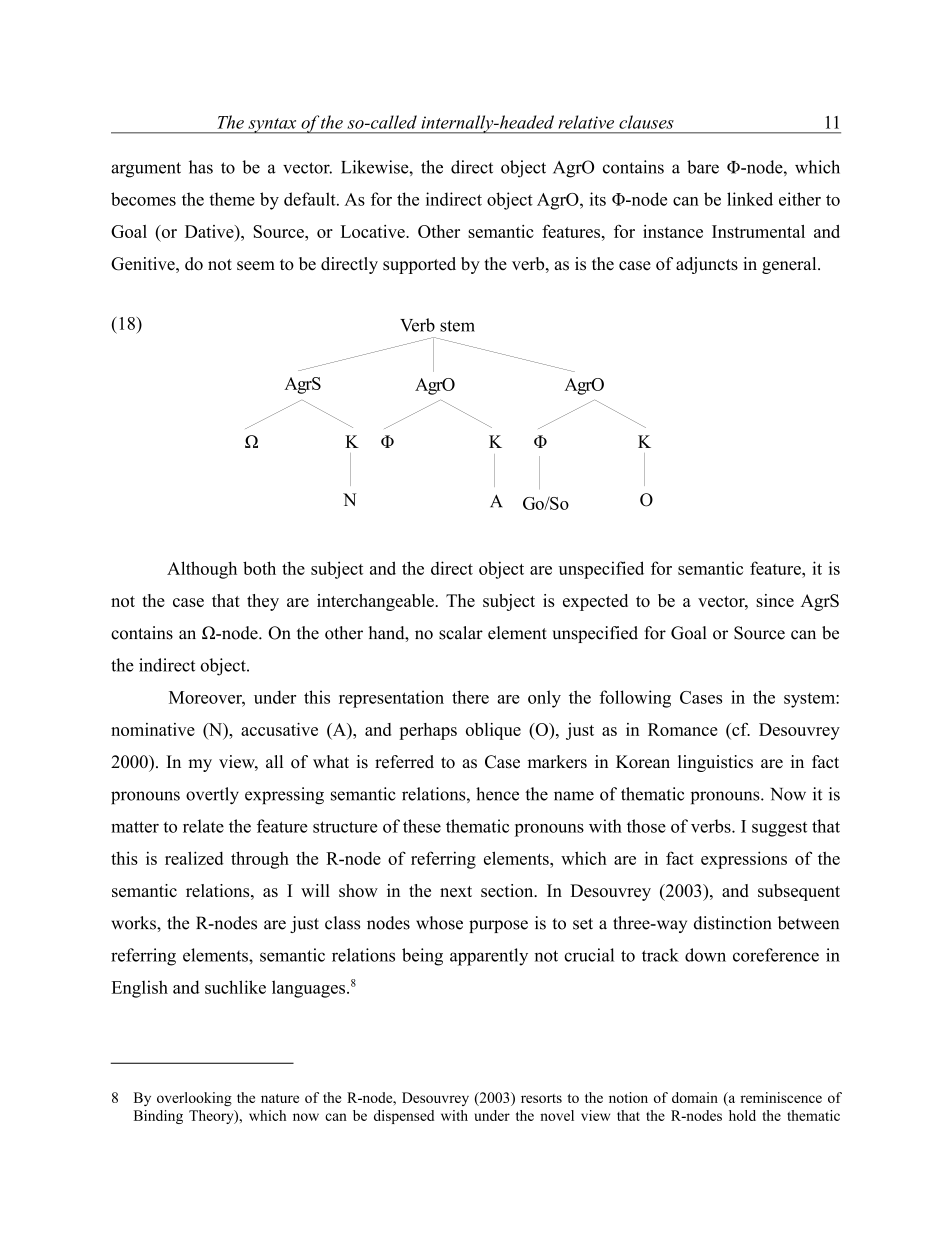 This image has height=1233, width=952. What do you see at coordinates (586, 122) in the image?
I see `relative` at bounding box center [586, 122].
